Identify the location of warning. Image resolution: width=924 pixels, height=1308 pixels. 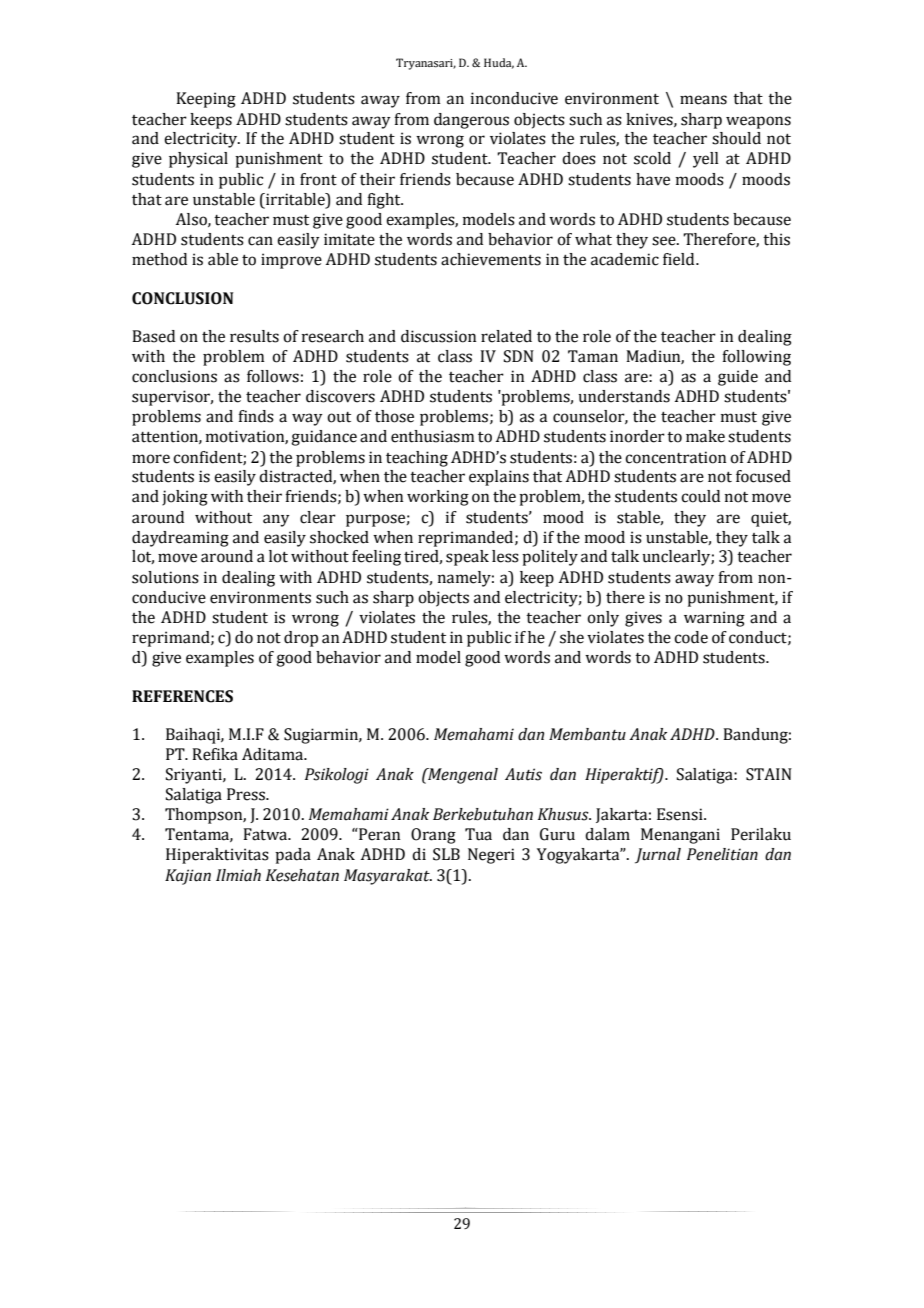
(714, 619).
